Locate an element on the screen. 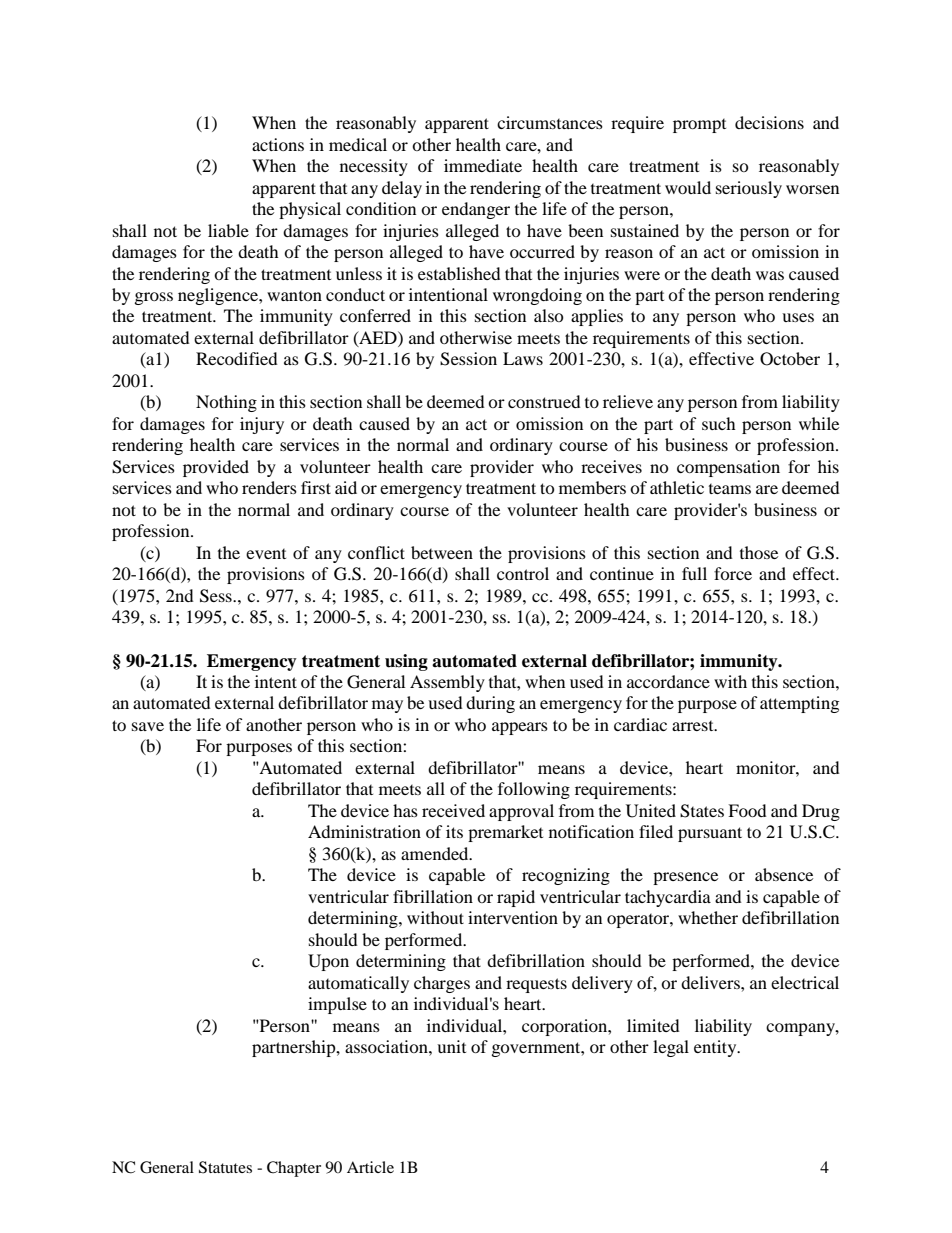 Image resolution: width=952 pixels, height=1233 pixels. seriously is located at coordinates (749, 189).
